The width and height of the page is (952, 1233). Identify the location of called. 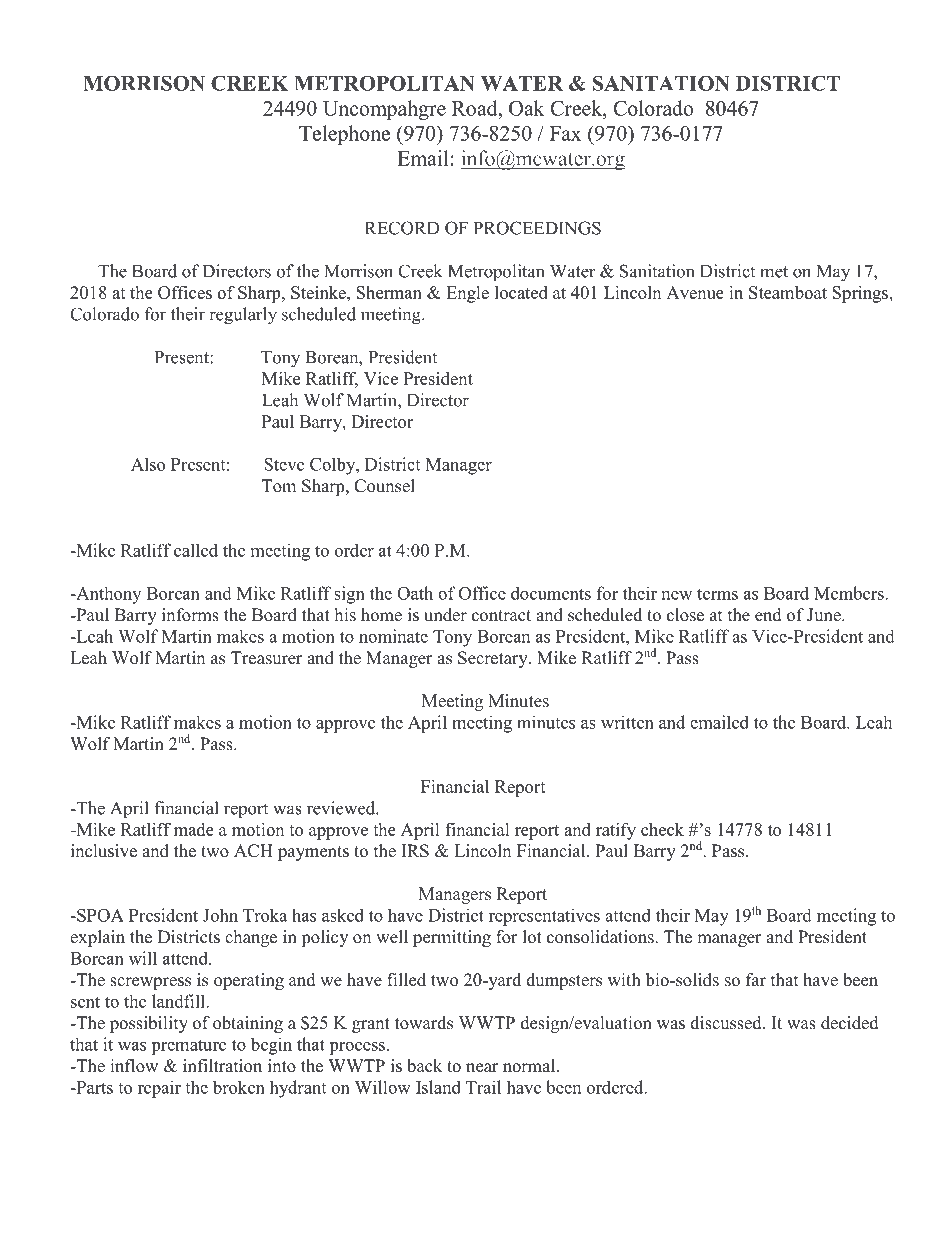
(196, 550).
